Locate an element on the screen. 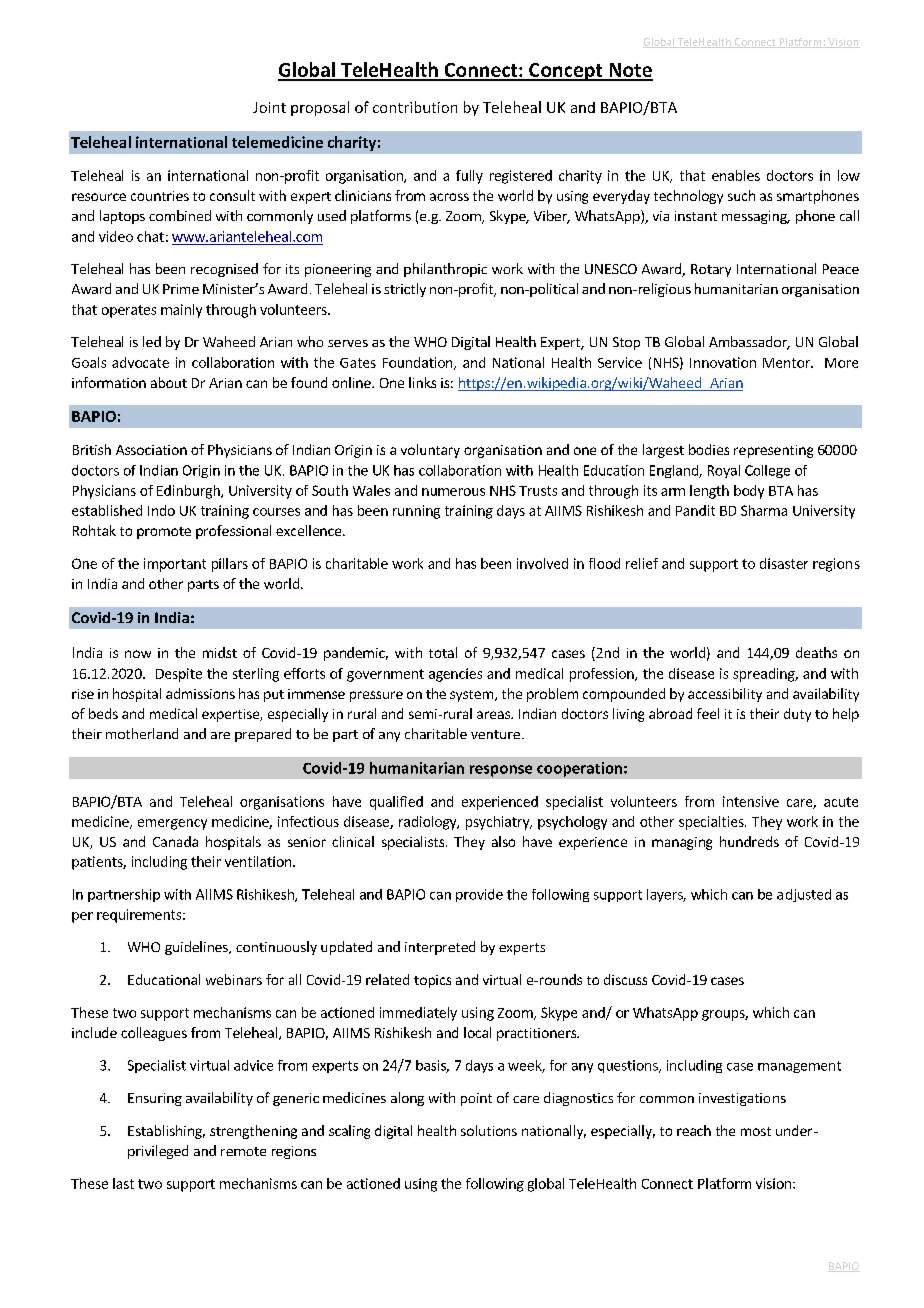  now is located at coordinates (138, 654).
